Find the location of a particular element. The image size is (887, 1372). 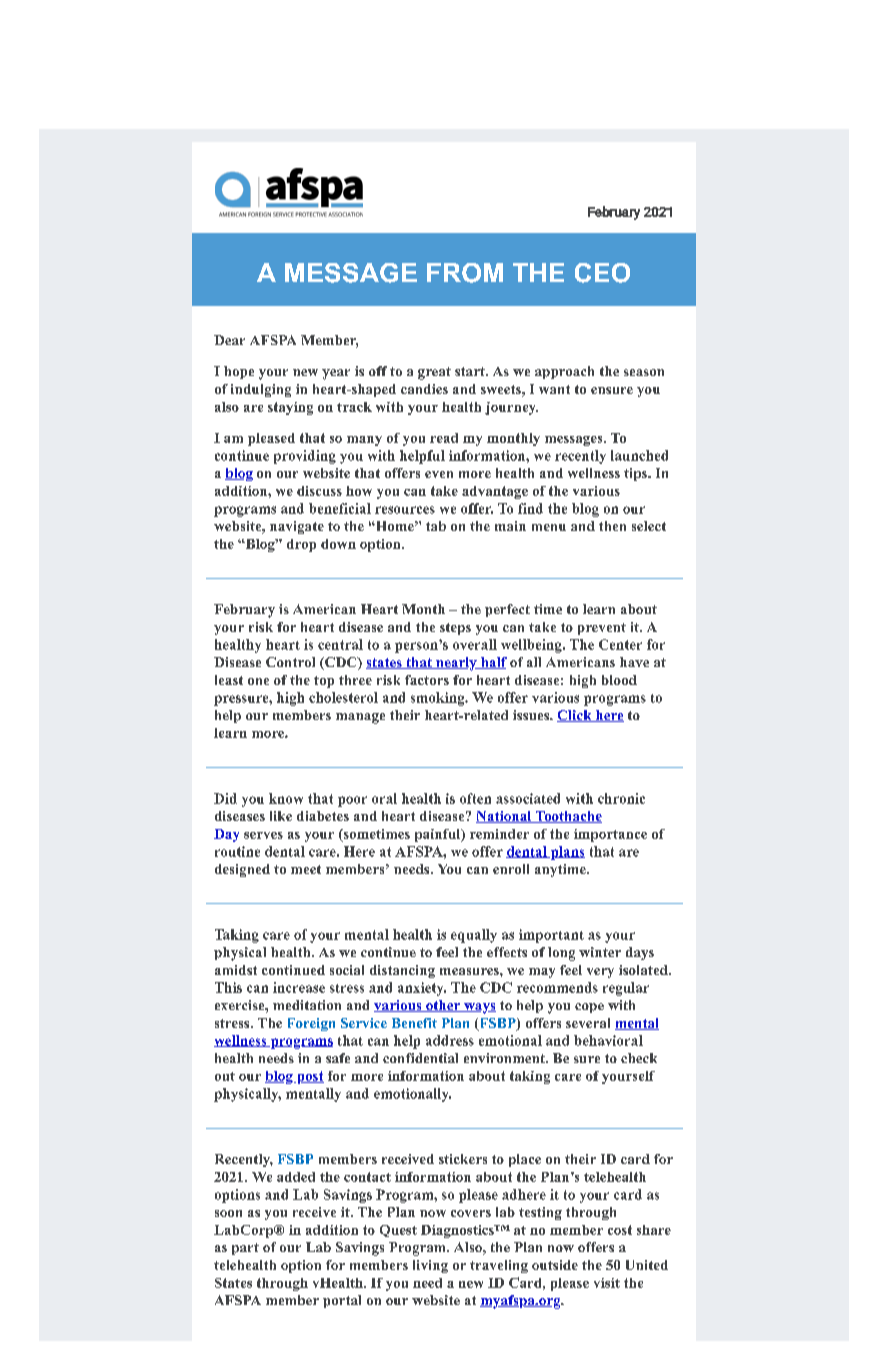

Dear is located at coordinates (229, 340).
